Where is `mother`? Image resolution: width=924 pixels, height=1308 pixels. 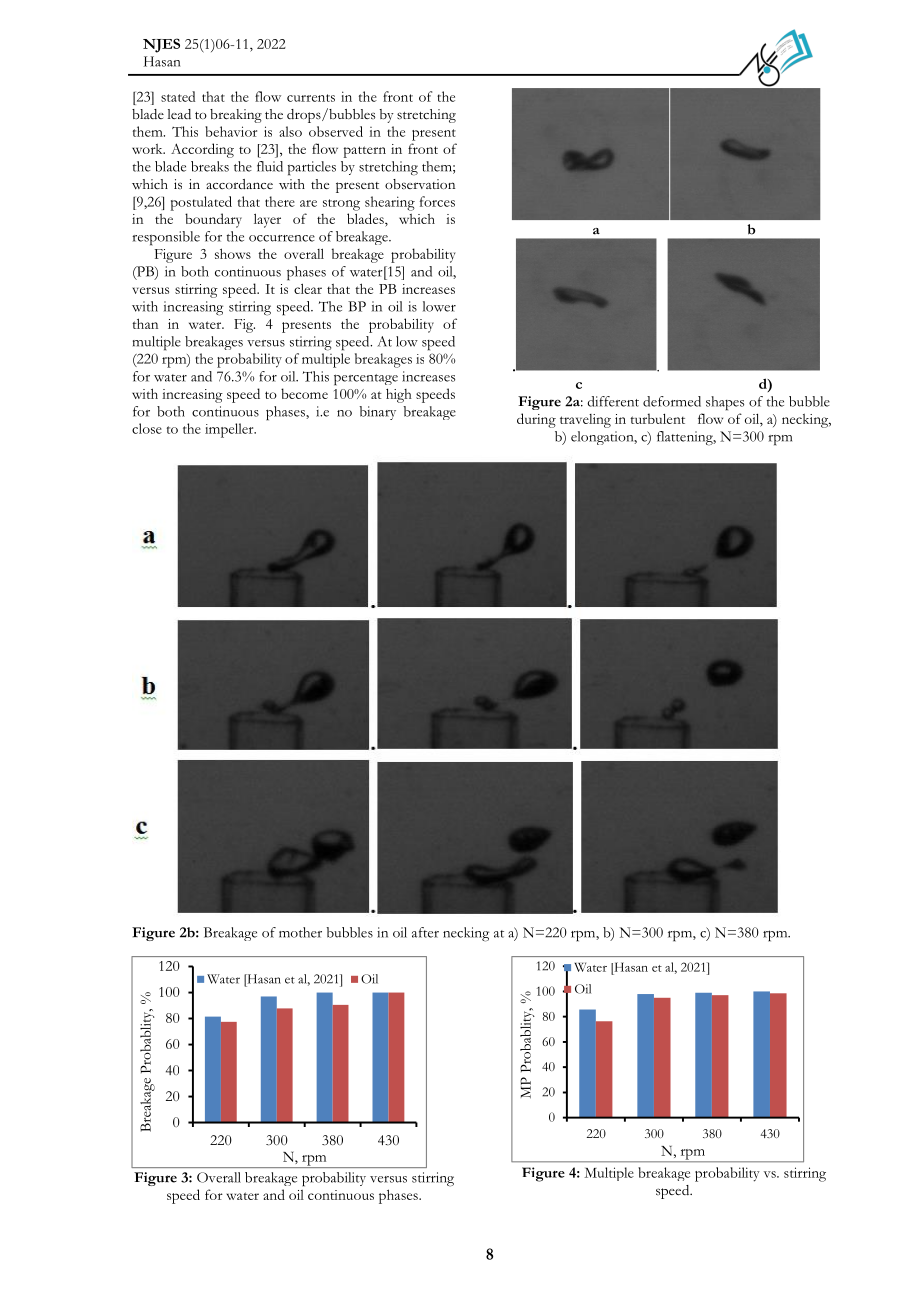
mother is located at coordinates (300, 932).
